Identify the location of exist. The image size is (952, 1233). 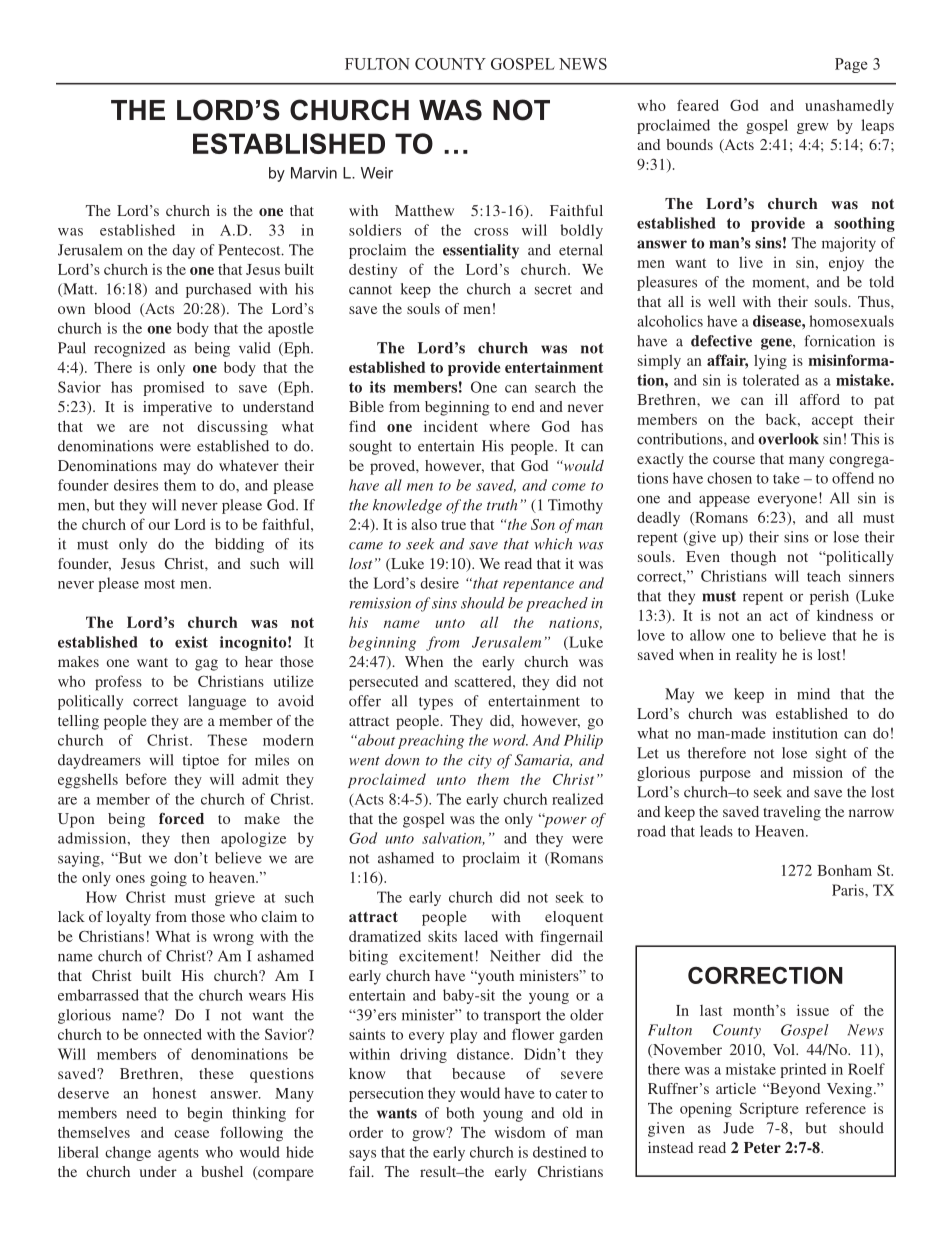
(191, 642).
